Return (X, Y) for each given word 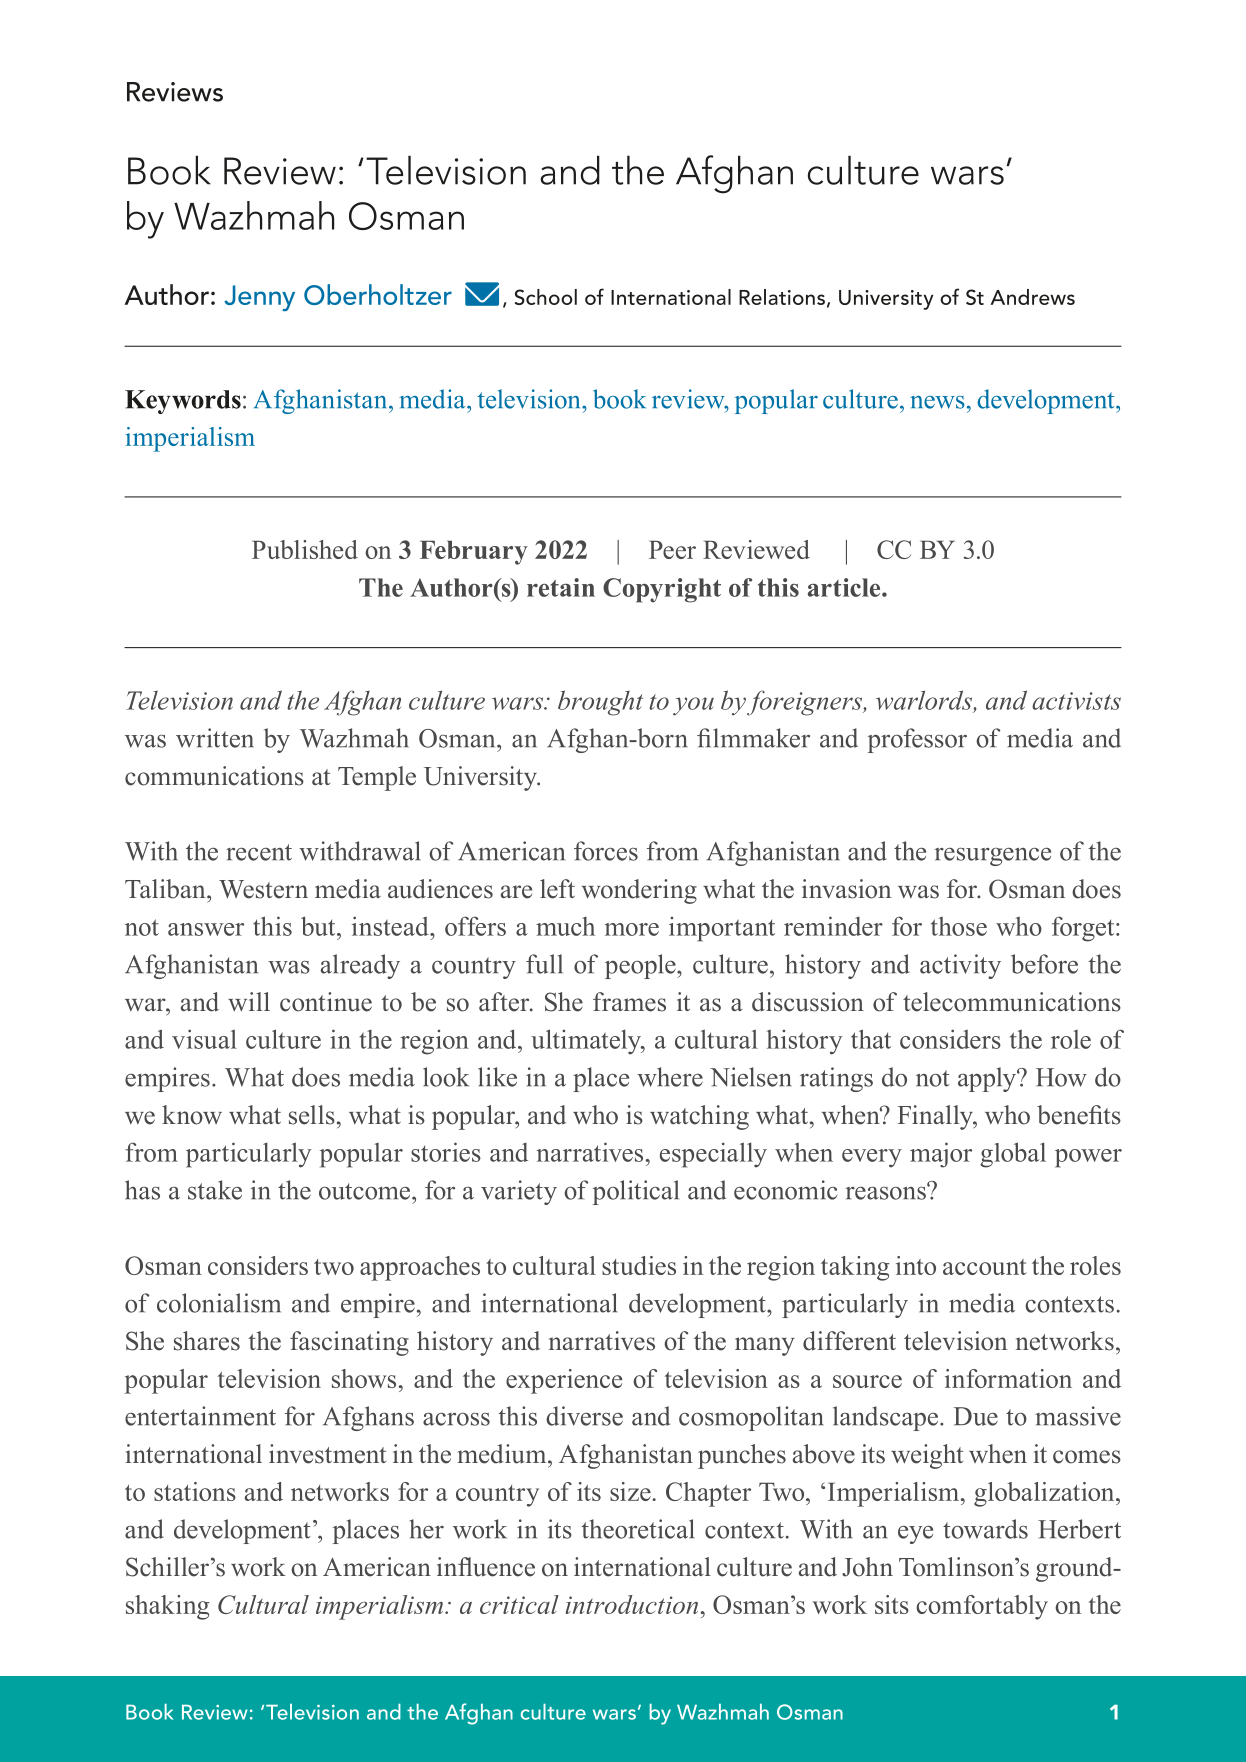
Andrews (1032, 297)
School (546, 297)
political (636, 1192)
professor (917, 740)
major (941, 1155)
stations (195, 1491)
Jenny (259, 298)
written (215, 738)
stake (215, 1190)
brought (600, 703)
